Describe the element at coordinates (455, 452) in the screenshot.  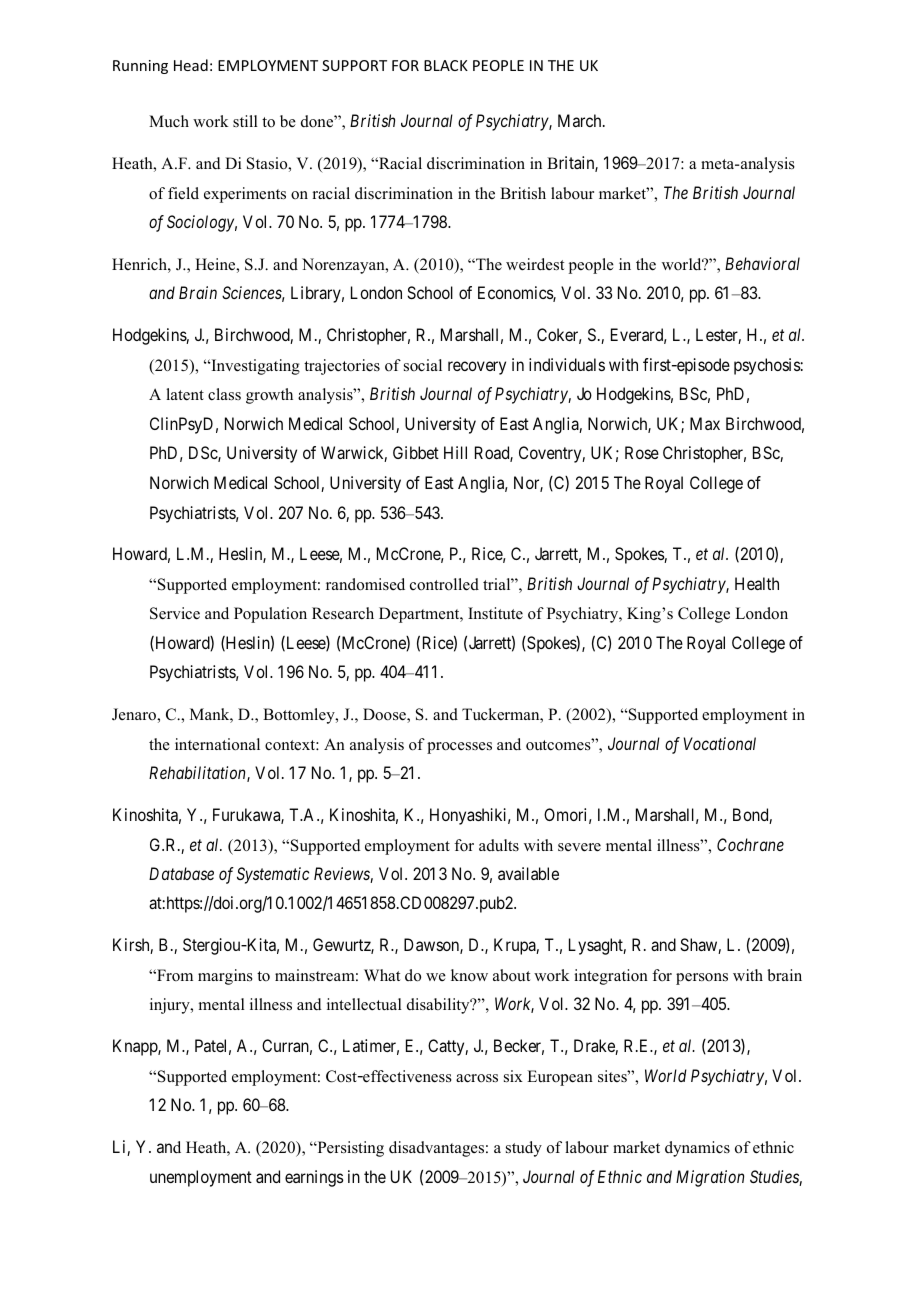
I see `Hill` at that location.
